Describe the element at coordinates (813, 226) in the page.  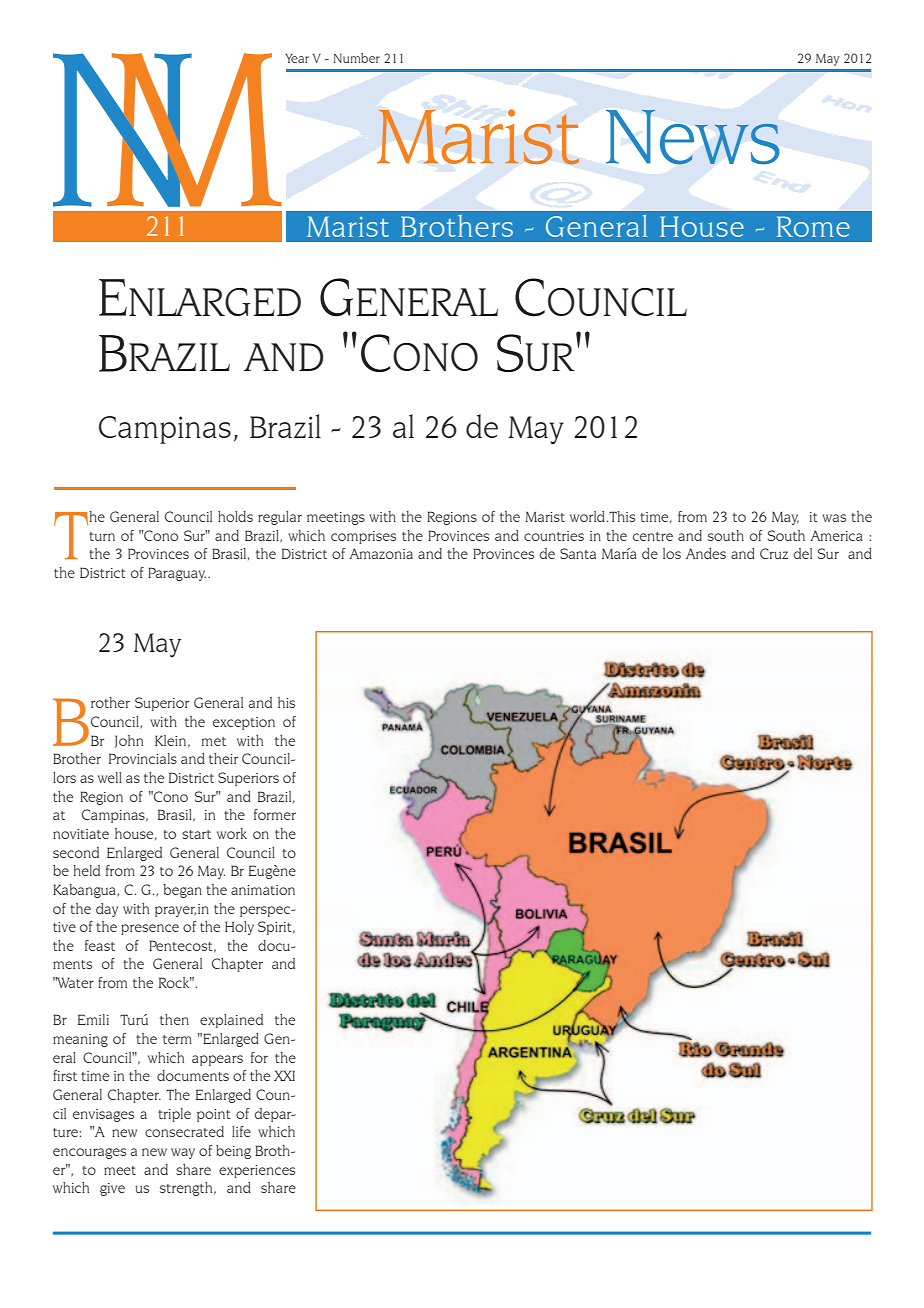
I see `Rome` at that location.
